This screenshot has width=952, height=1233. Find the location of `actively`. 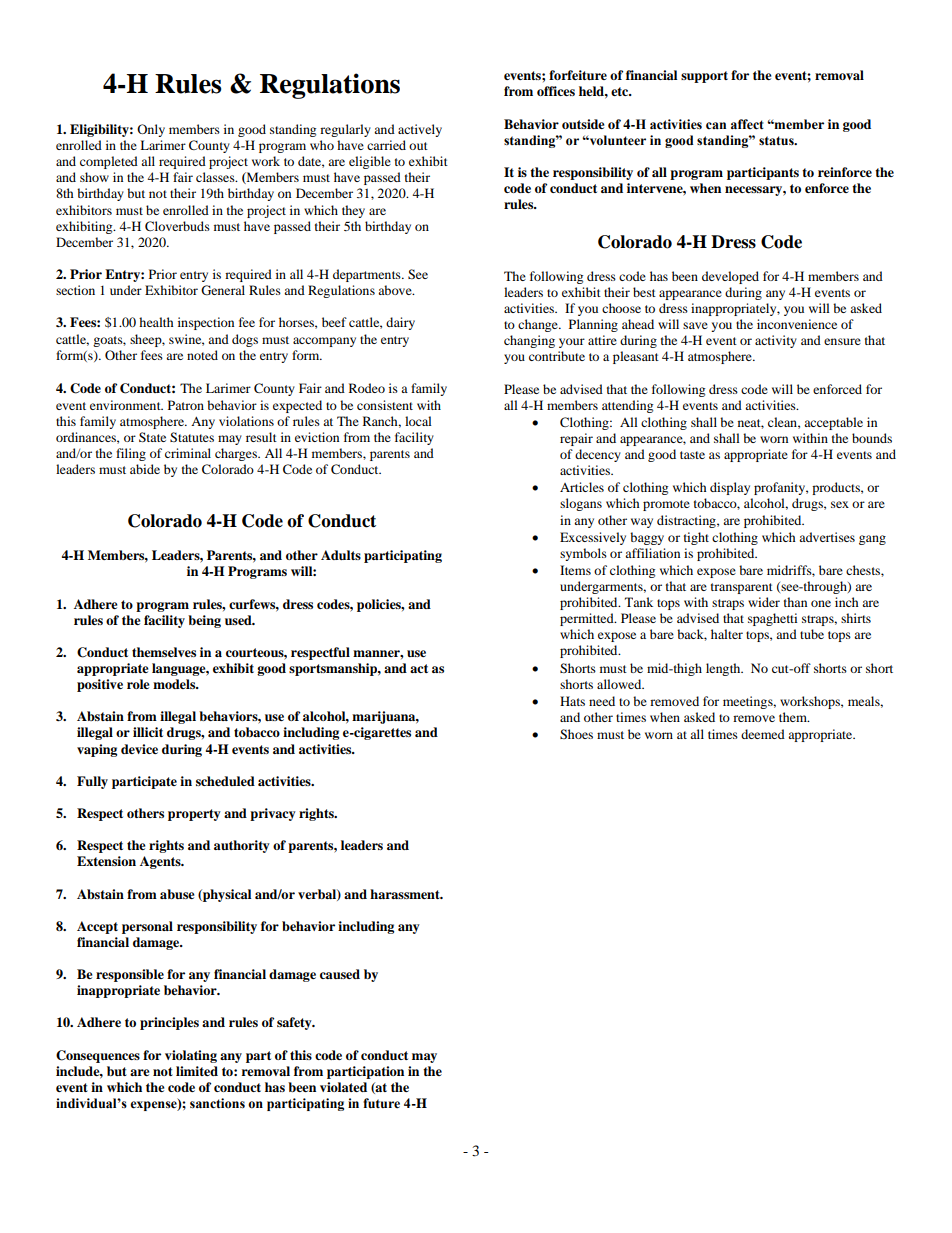

actively is located at coordinates (420, 130).
